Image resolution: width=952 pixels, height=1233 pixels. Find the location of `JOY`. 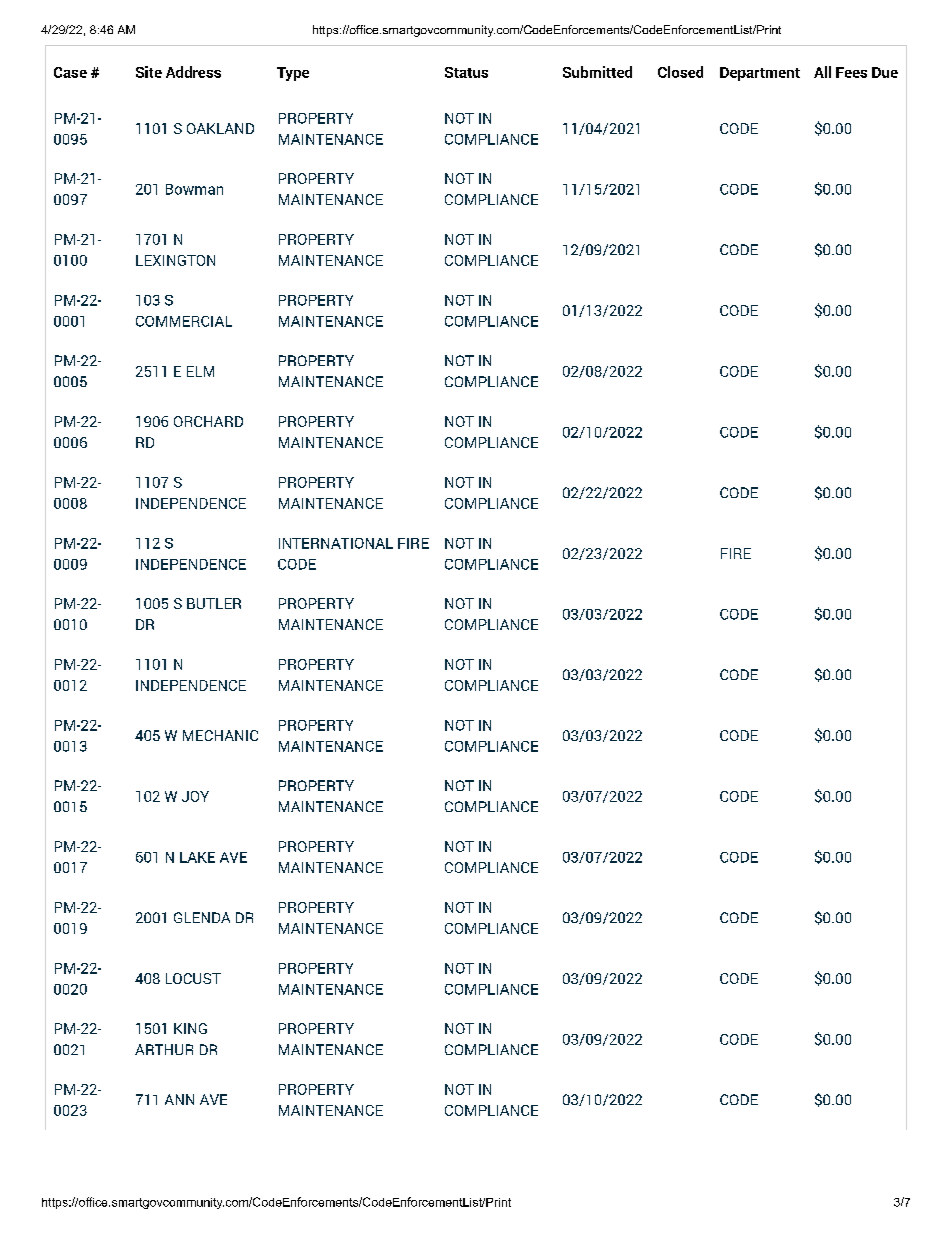

JOY is located at coordinates (195, 796).
